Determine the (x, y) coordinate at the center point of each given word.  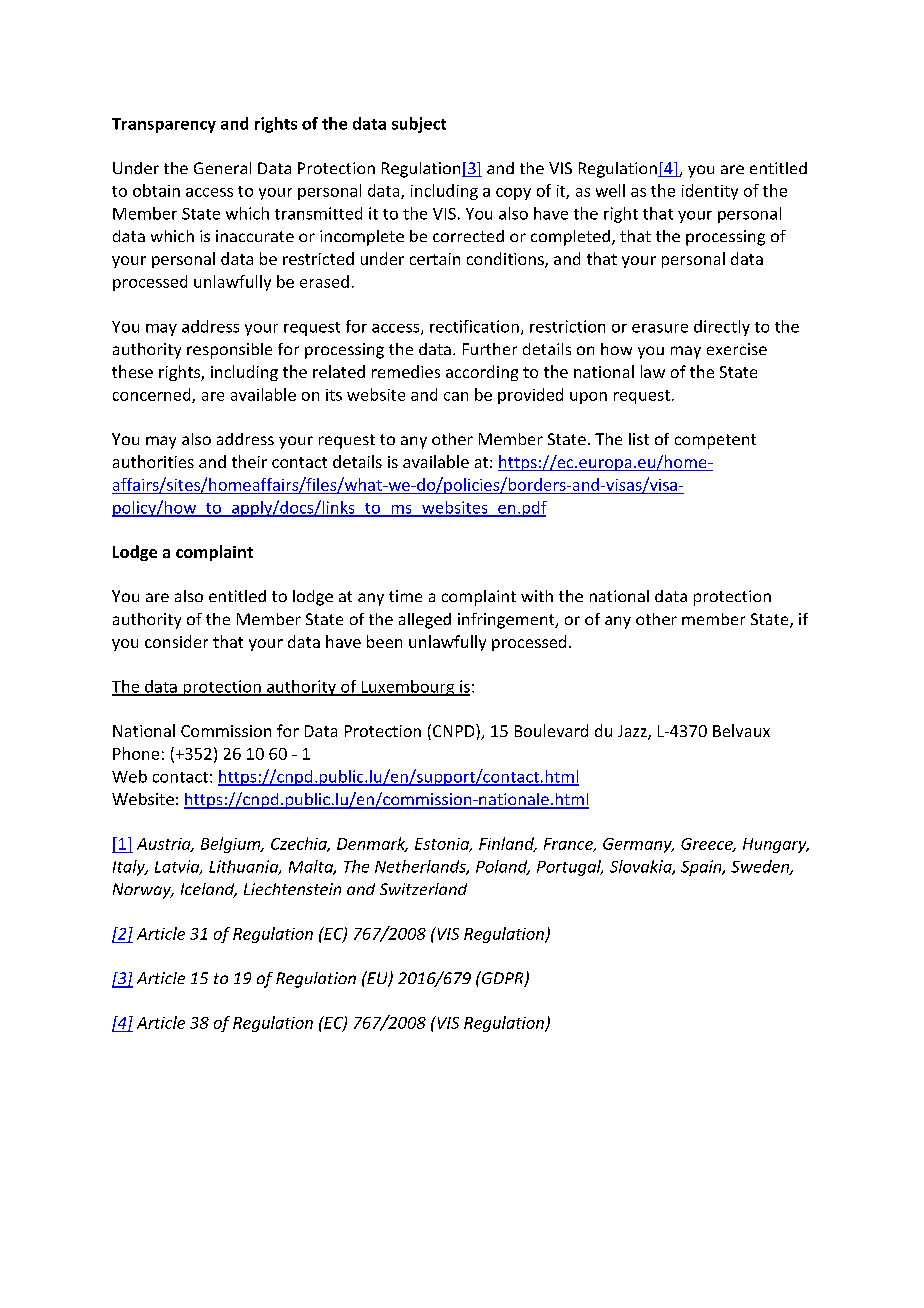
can (456, 396)
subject (419, 125)
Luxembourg (408, 688)
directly (722, 328)
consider (176, 641)
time (405, 596)
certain (435, 259)
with (537, 596)
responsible (229, 351)
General (222, 168)
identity (710, 192)
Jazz (633, 732)
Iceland (209, 890)
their (249, 461)
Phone (136, 753)
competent (715, 441)
